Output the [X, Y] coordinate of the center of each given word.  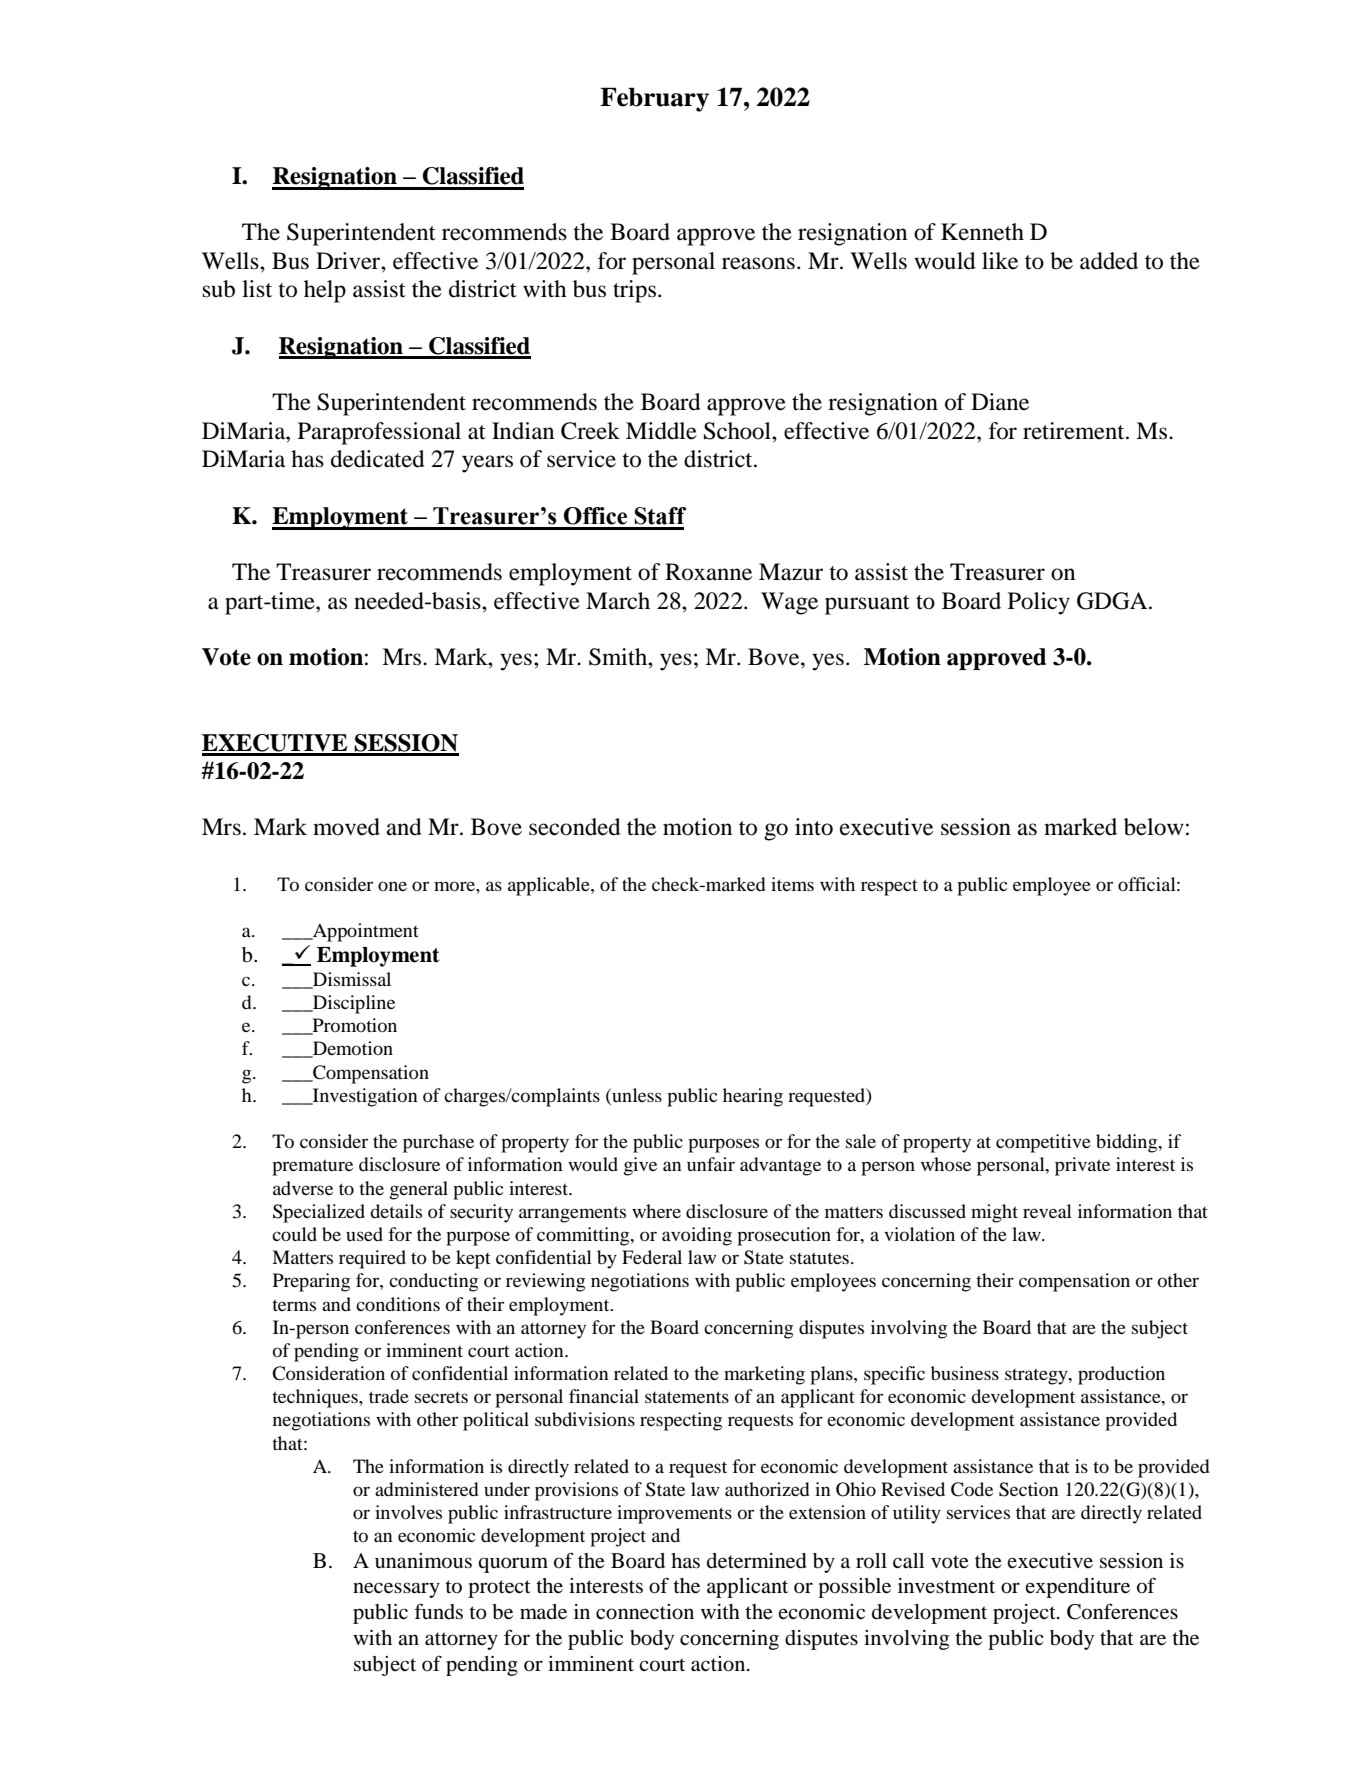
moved [346, 827]
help [325, 291]
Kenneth [982, 232]
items [792, 884]
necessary [396, 1590]
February [654, 99]
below [1154, 827]
